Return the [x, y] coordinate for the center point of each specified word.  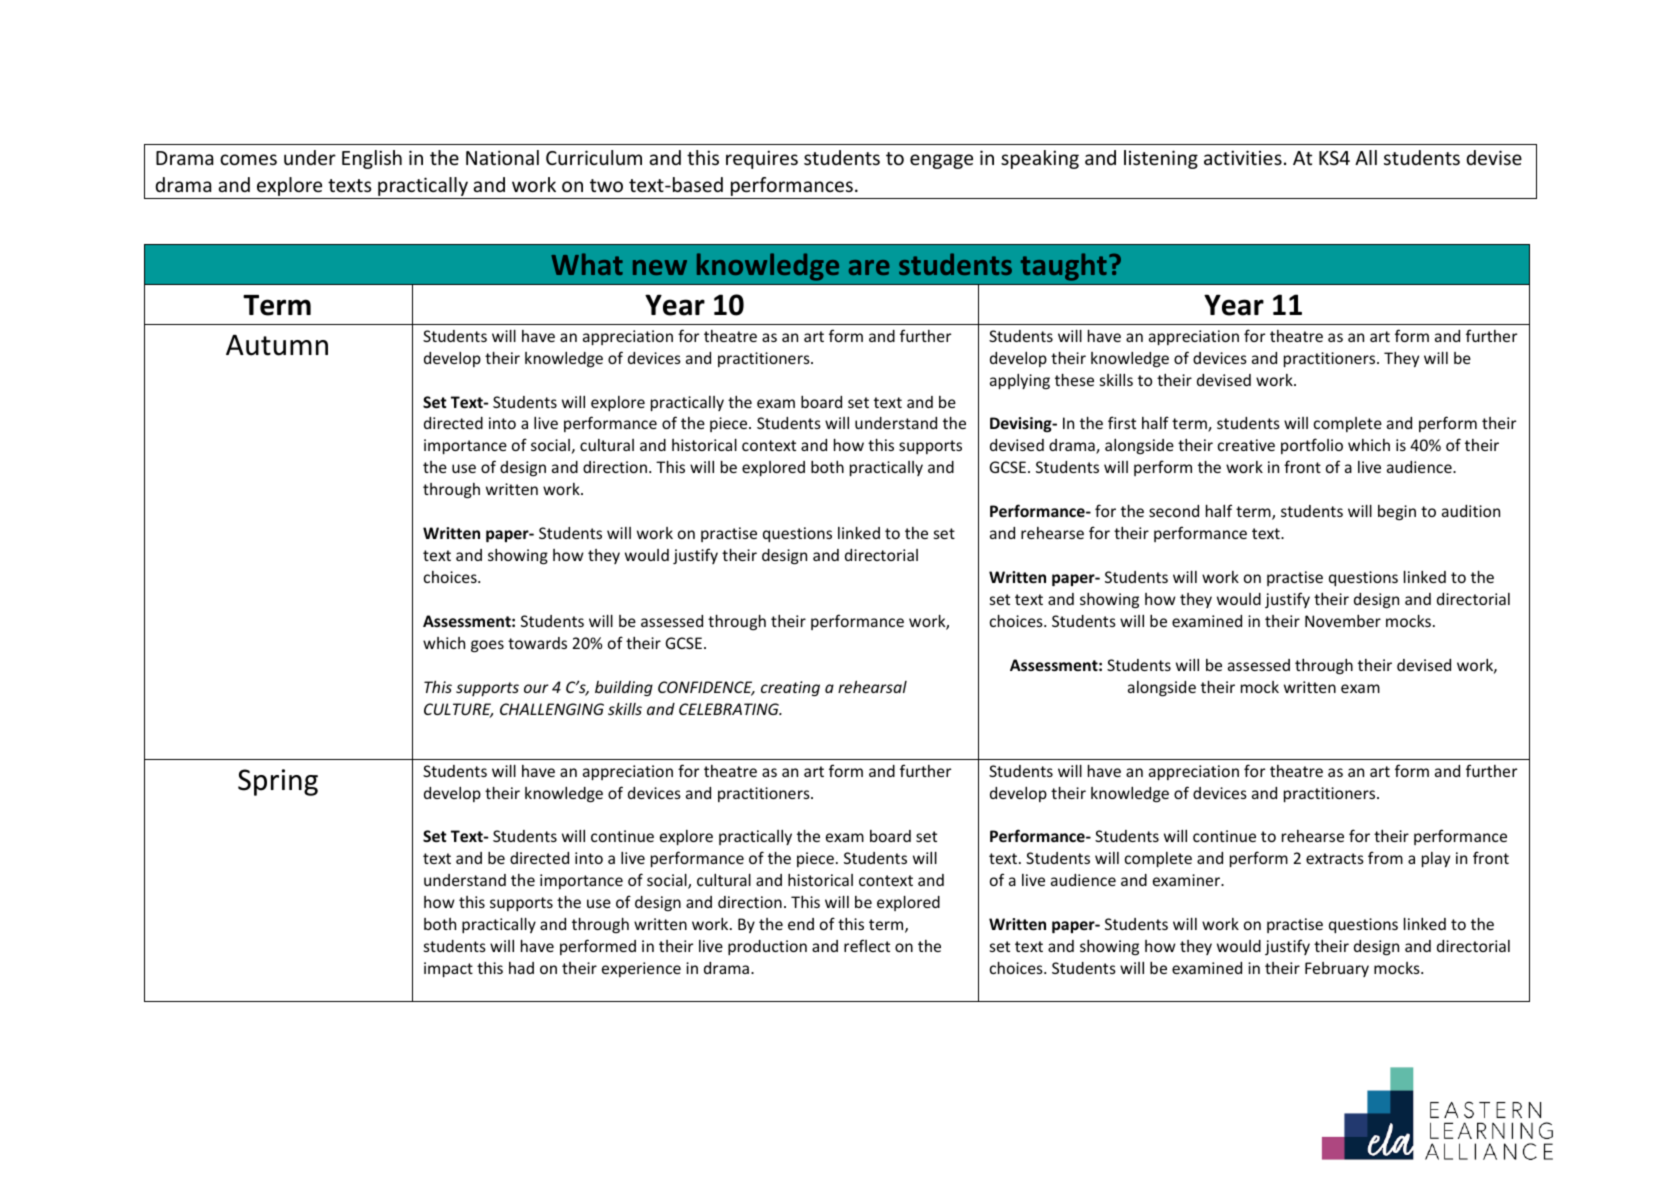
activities [1243, 157]
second [1174, 511]
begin [1397, 512]
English [372, 159]
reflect [867, 945]
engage [941, 161]
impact [448, 969]
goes [487, 646]
